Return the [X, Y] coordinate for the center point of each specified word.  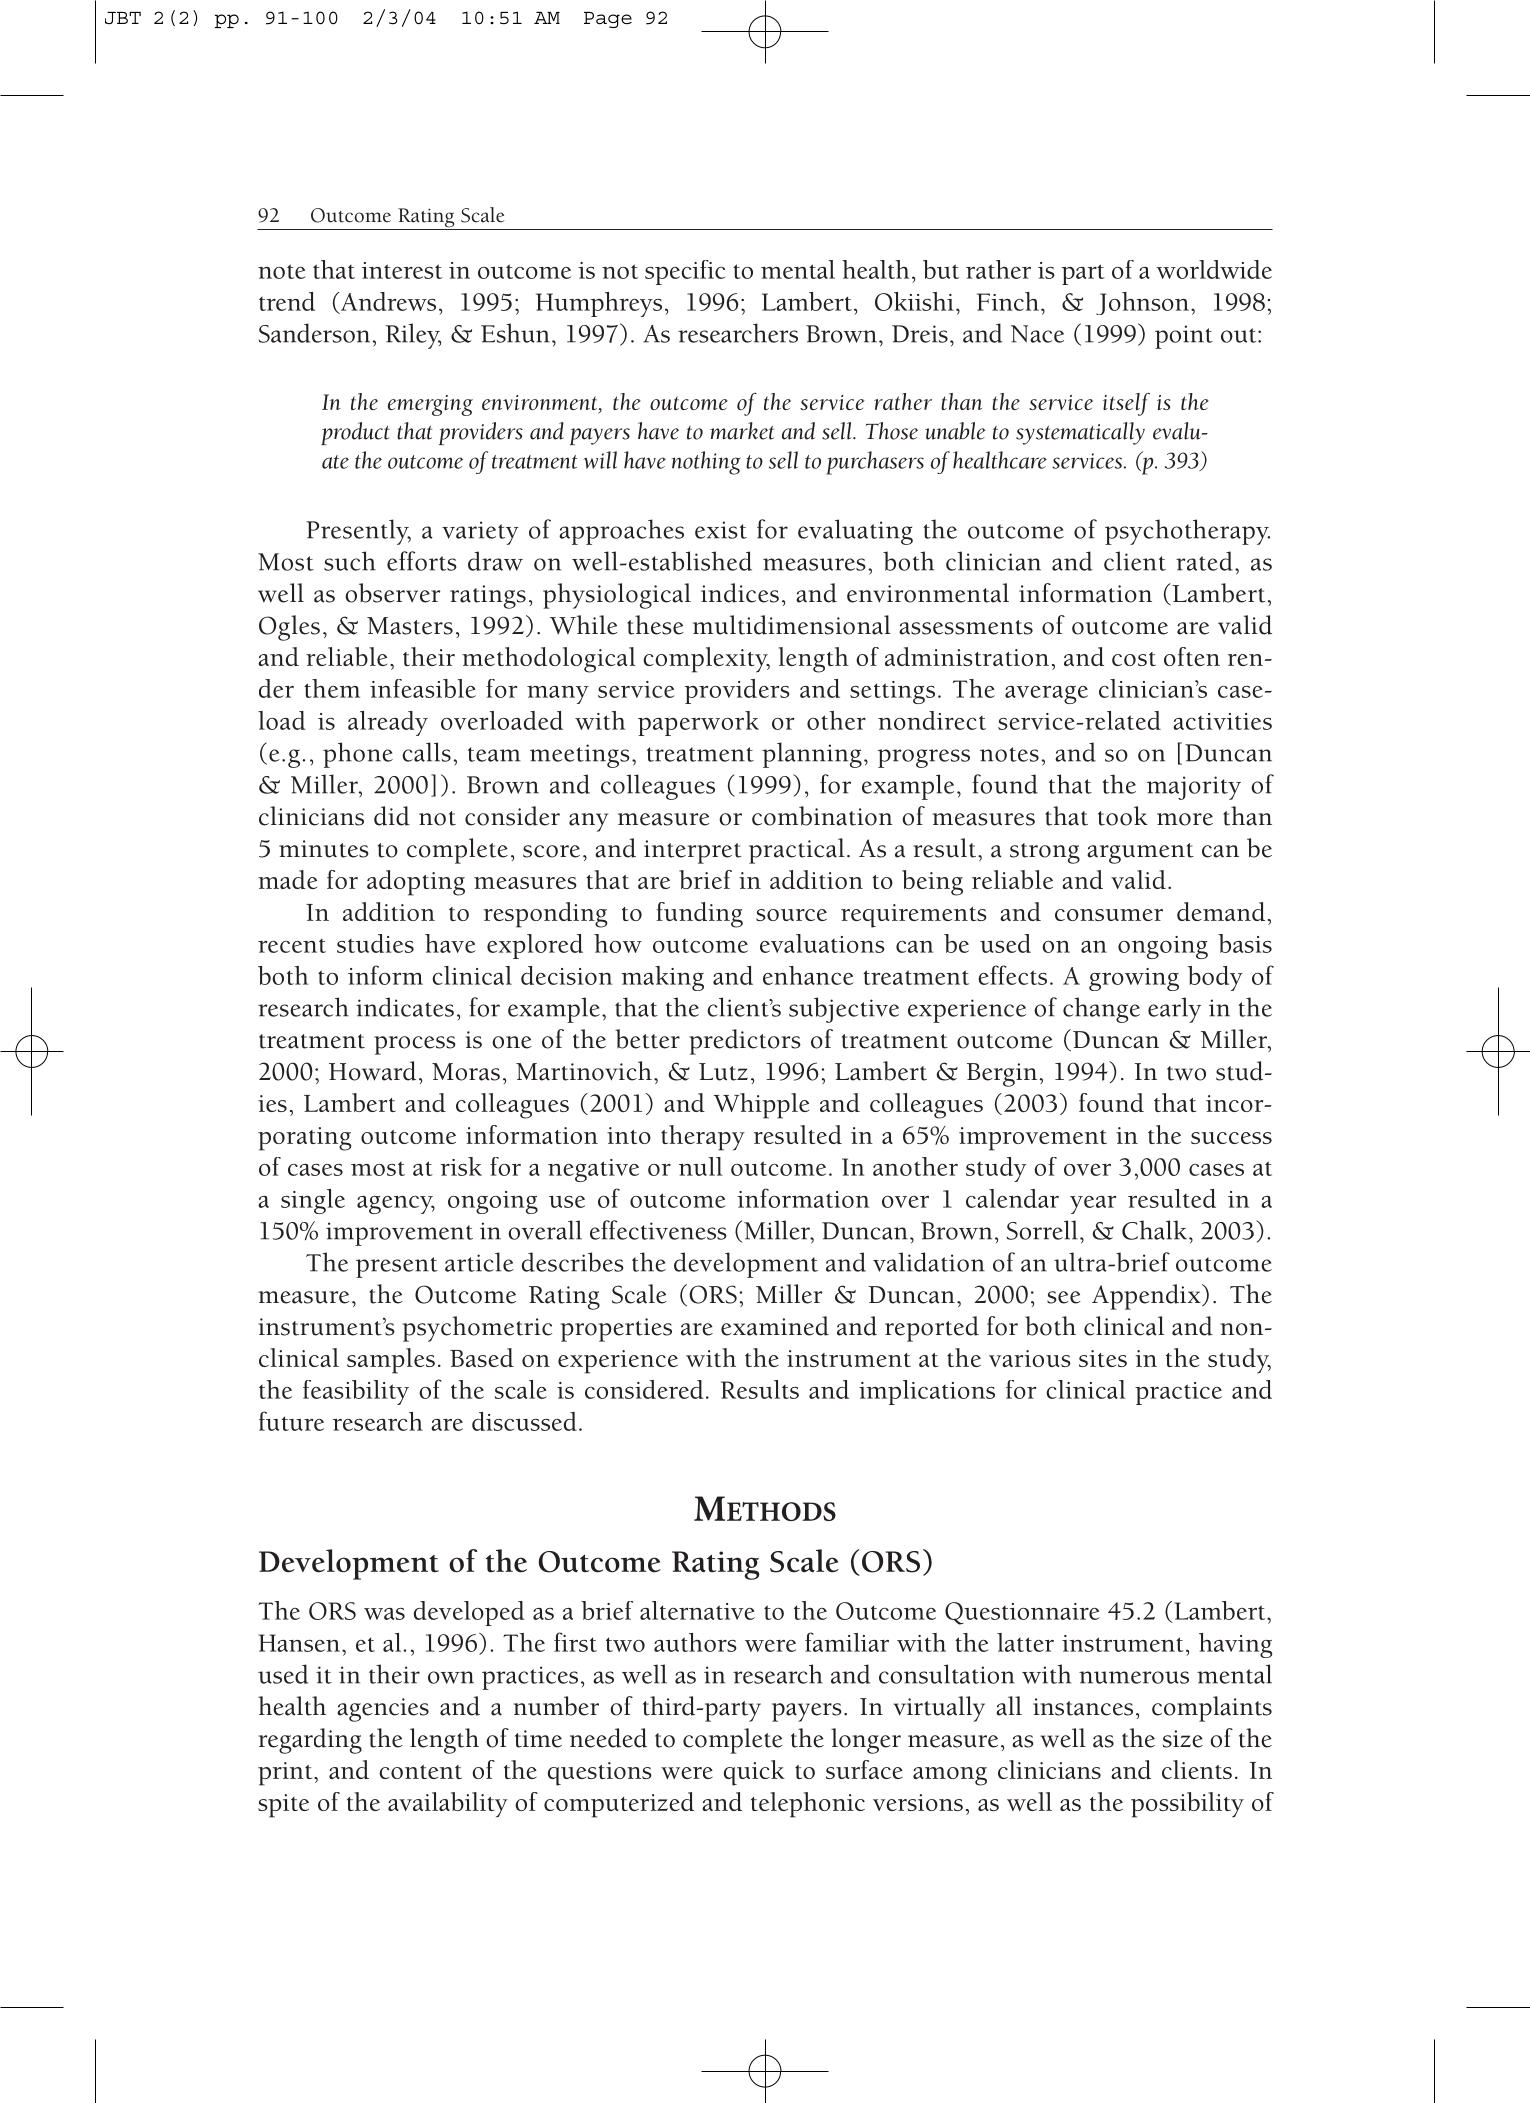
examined [775, 1326]
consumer [1109, 915]
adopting [416, 883]
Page [608, 20]
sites [1103, 1358]
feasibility [356, 1392]
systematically [1080, 433]
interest [402, 270]
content [420, 1772]
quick [754, 1773]
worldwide [1214, 269]
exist [721, 530]
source [791, 915]
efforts [422, 561]
